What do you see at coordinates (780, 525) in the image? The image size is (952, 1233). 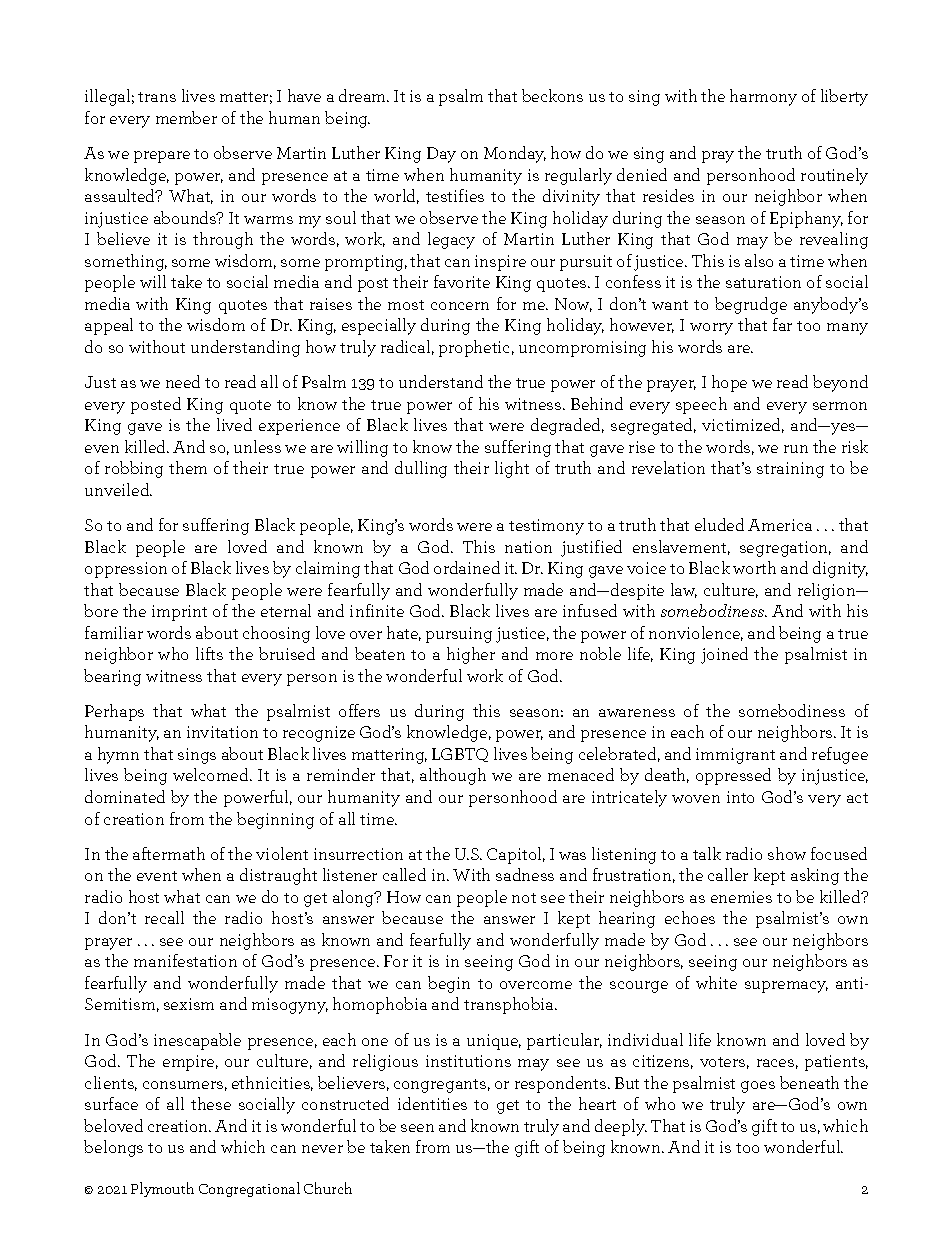 I see `America` at bounding box center [780, 525].
